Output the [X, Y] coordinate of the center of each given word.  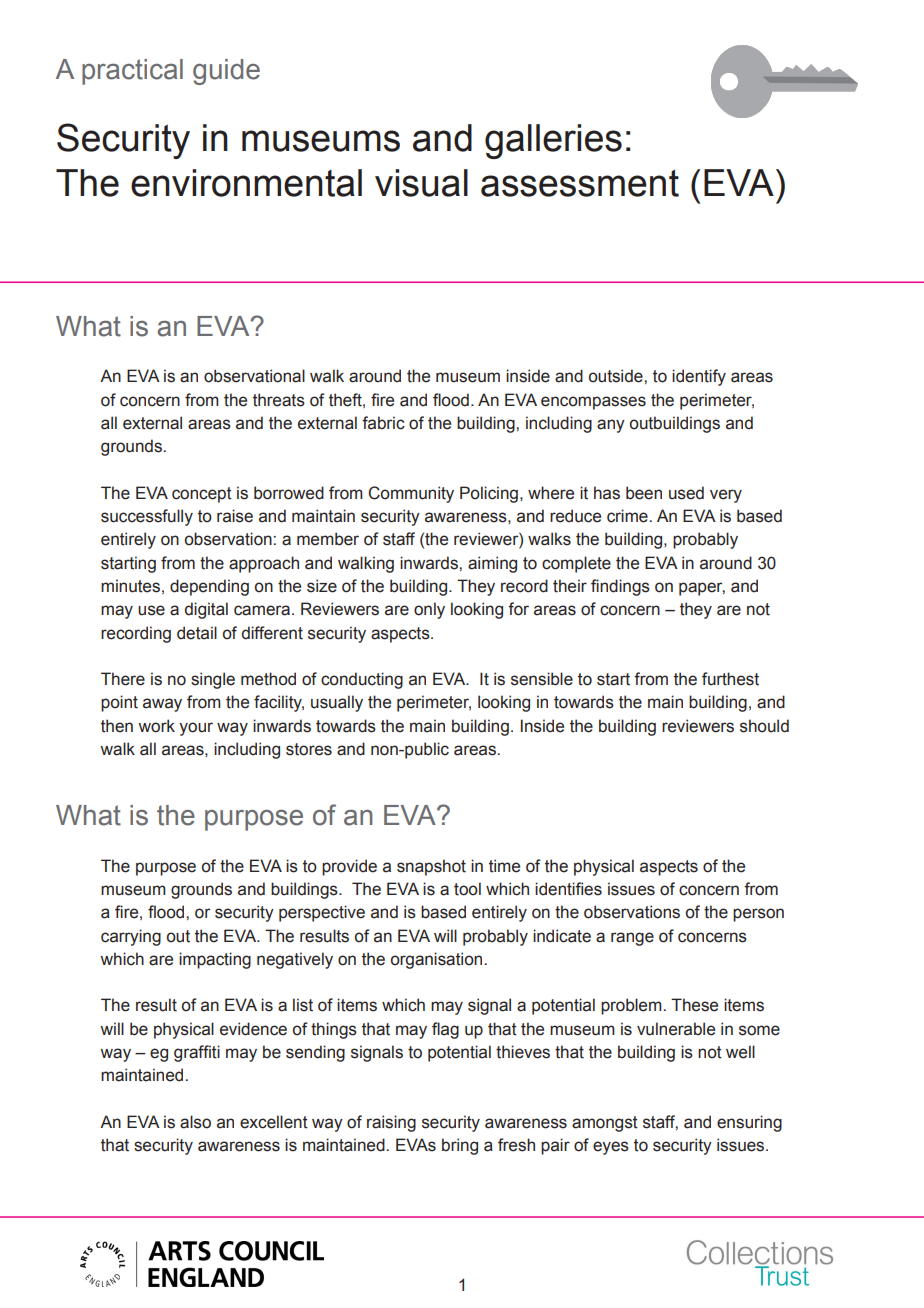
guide [226, 72]
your [196, 729]
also [195, 1122]
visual [421, 183]
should [764, 726]
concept [202, 495]
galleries [553, 141]
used [686, 493]
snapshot [431, 867]
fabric [383, 423]
